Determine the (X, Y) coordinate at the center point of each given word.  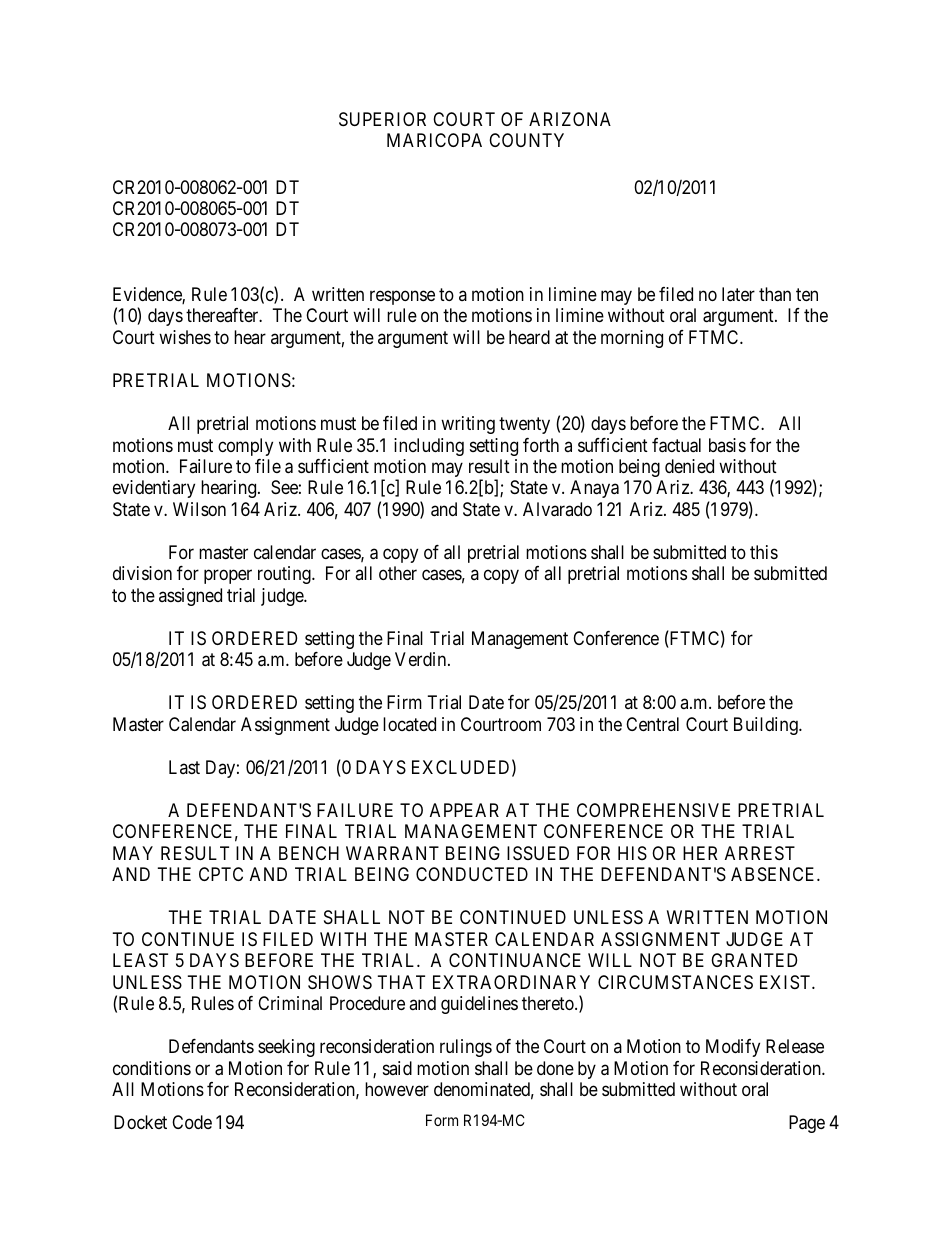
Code (192, 1122)
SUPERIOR (382, 119)
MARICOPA (434, 140)
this (764, 552)
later (738, 294)
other (398, 573)
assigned (190, 597)
